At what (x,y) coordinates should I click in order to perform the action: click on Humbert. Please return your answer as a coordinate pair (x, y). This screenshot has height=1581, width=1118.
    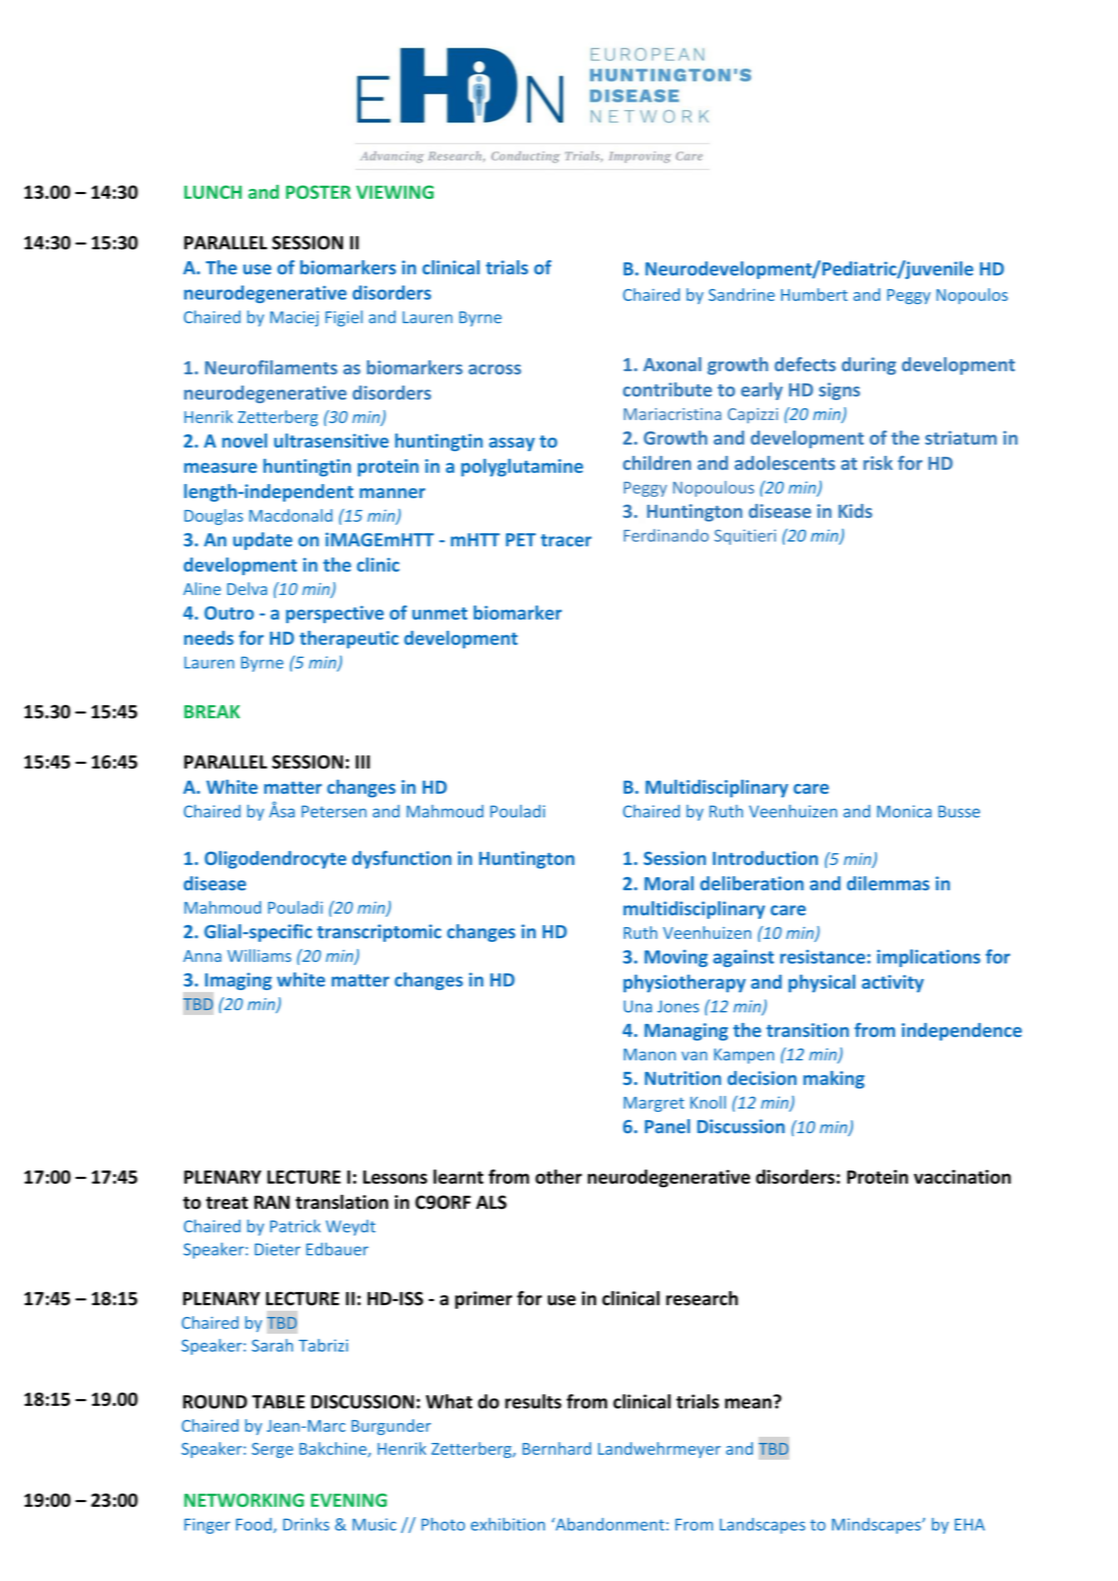
    Looking at the image, I should click on (814, 294).
